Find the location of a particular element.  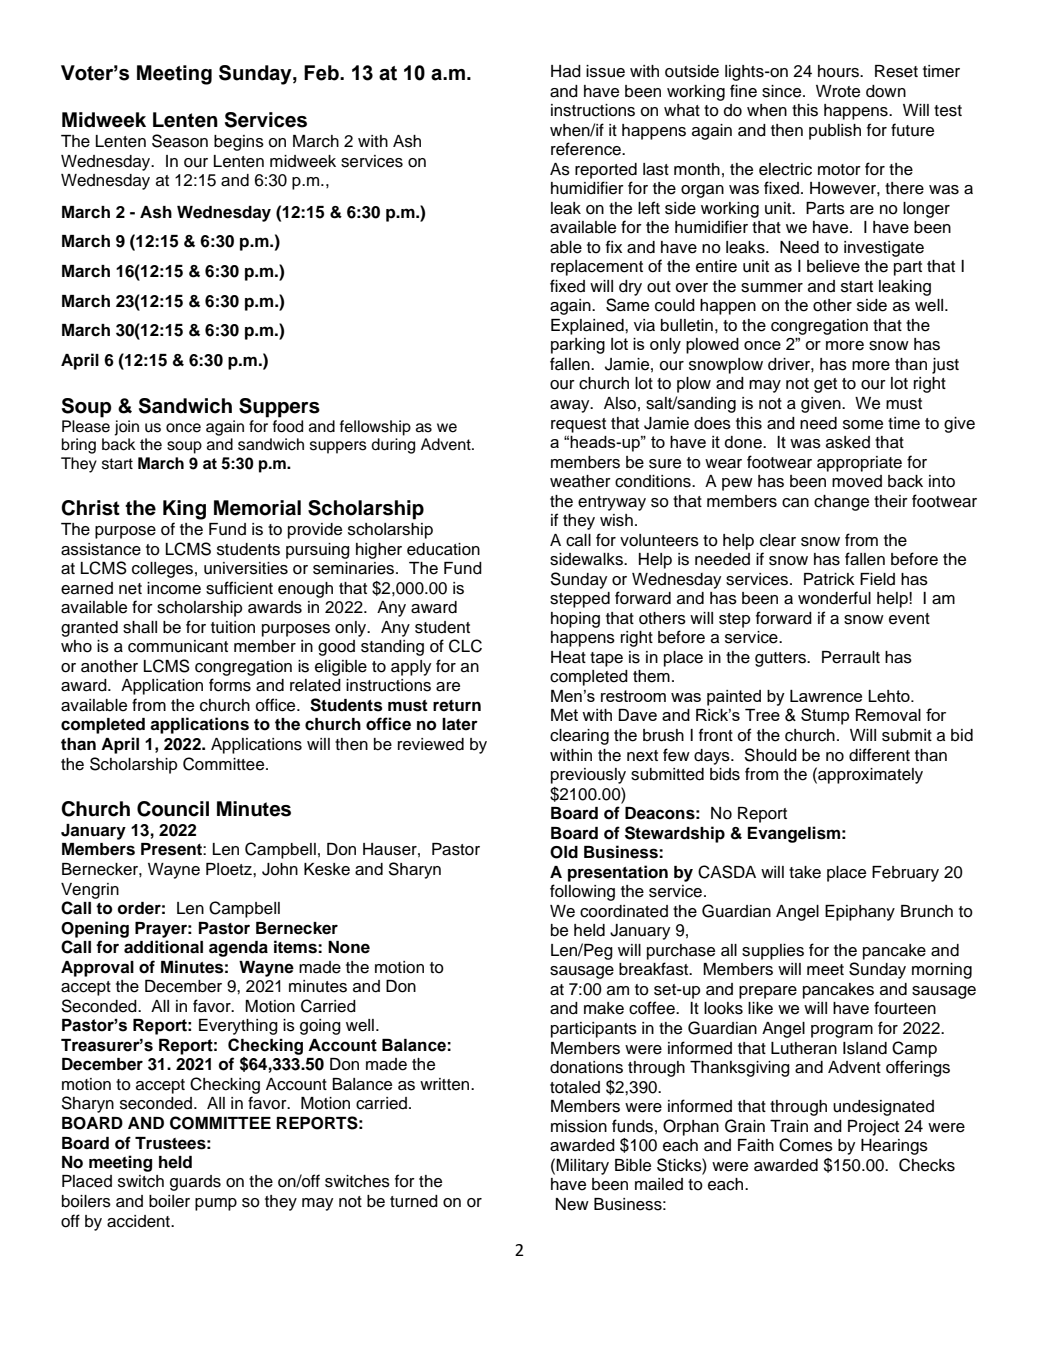

guards is located at coordinates (195, 1183).
